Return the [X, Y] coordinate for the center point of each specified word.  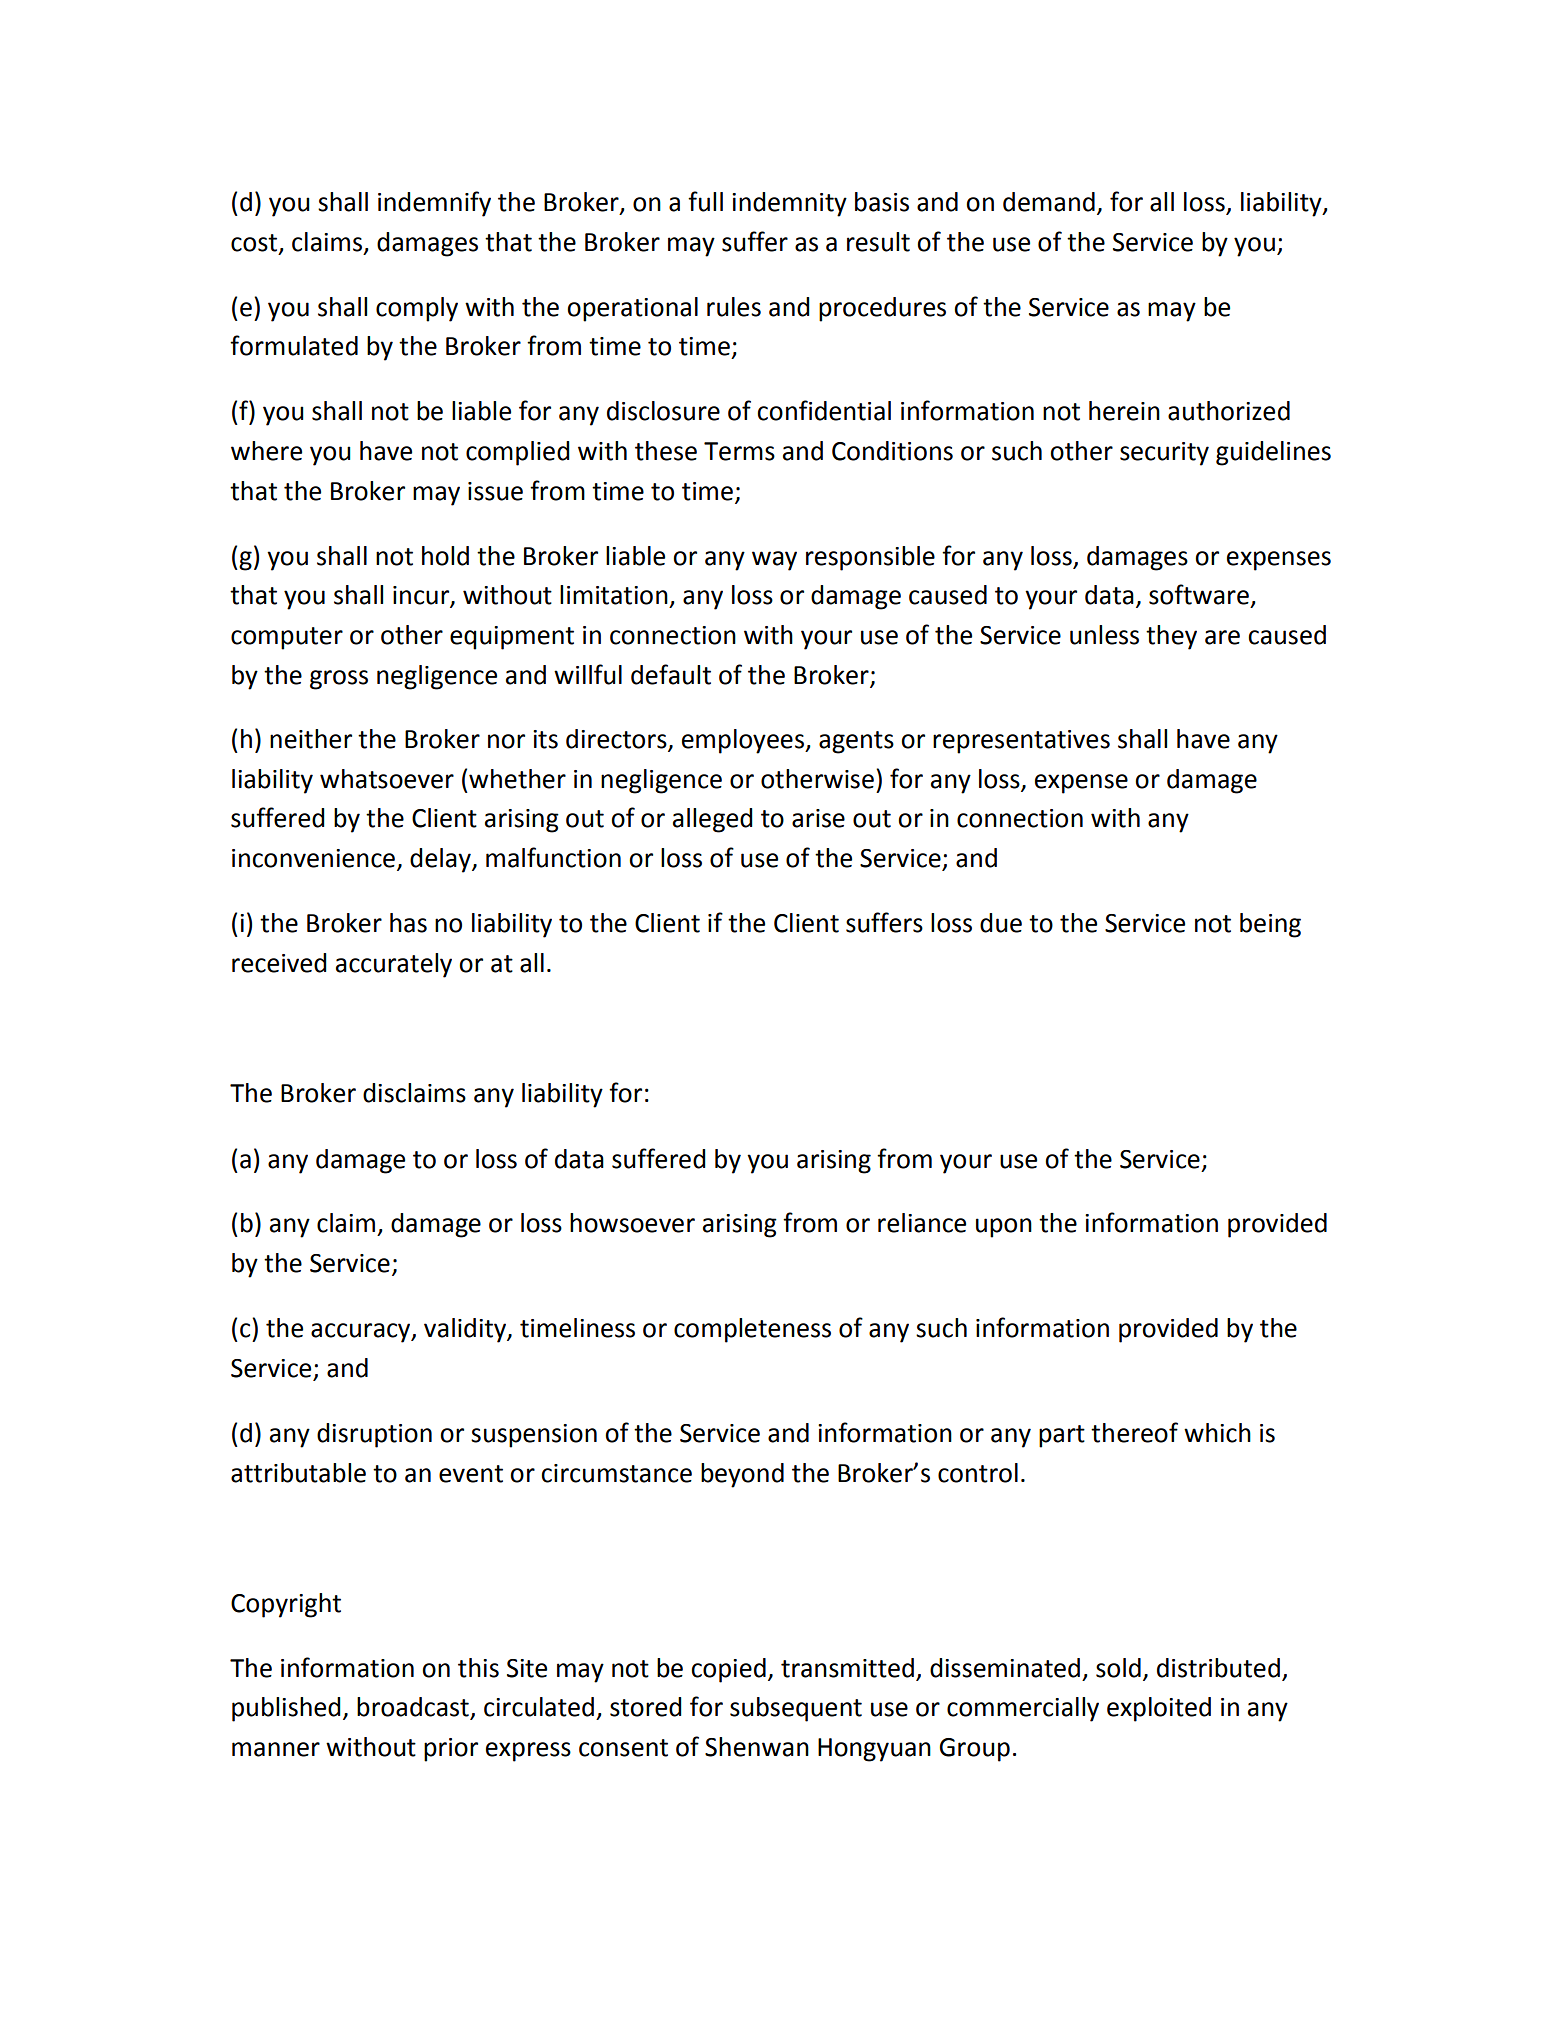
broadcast [414, 1708]
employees [744, 741]
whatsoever [387, 779]
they [1171, 637]
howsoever [632, 1223]
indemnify [434, 204]
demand [1049, 202]
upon [1004, 1228]
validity [466, 1330]
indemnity [789, 204]
